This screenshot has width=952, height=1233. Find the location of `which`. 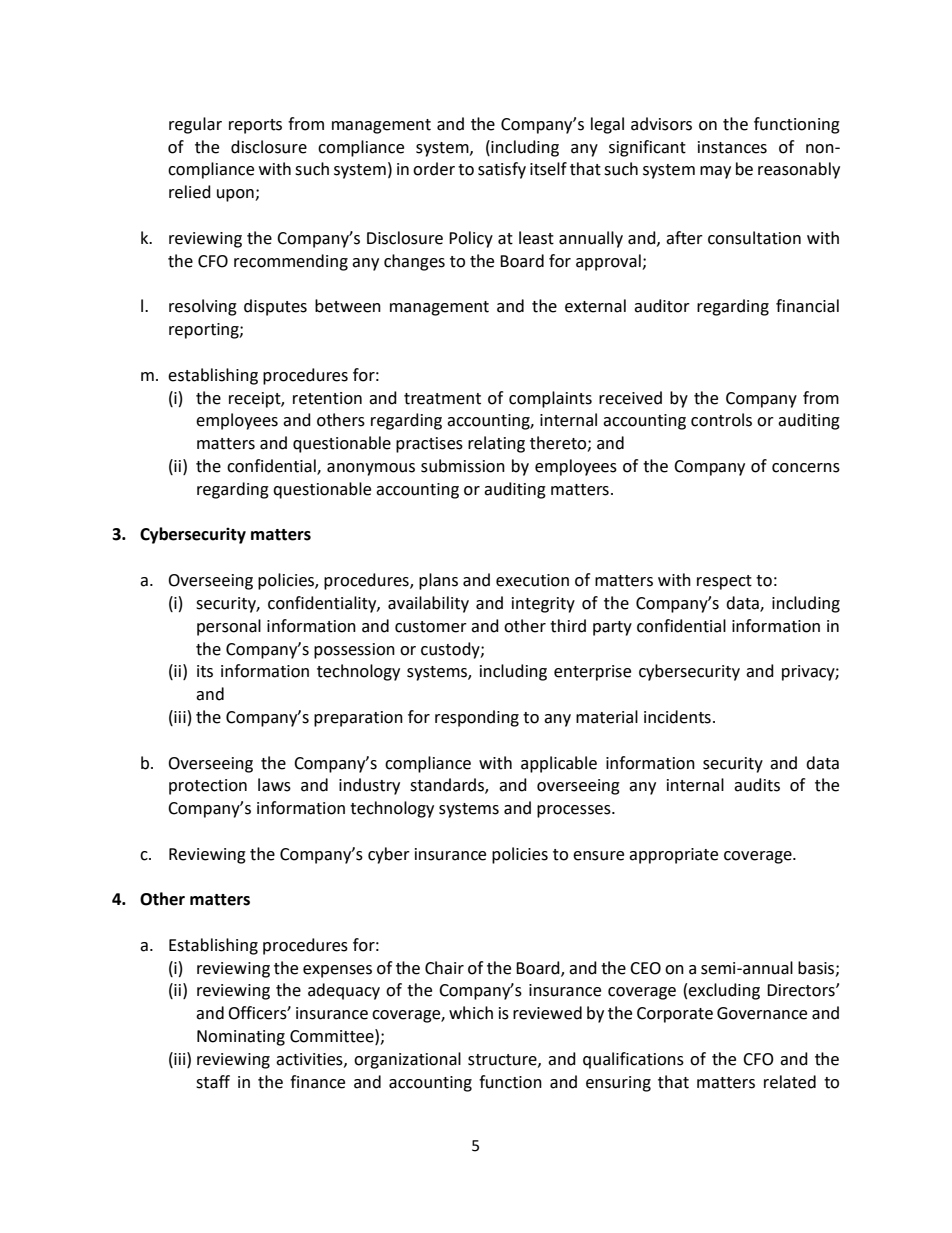

which is located at coordinates (471, 1013).
